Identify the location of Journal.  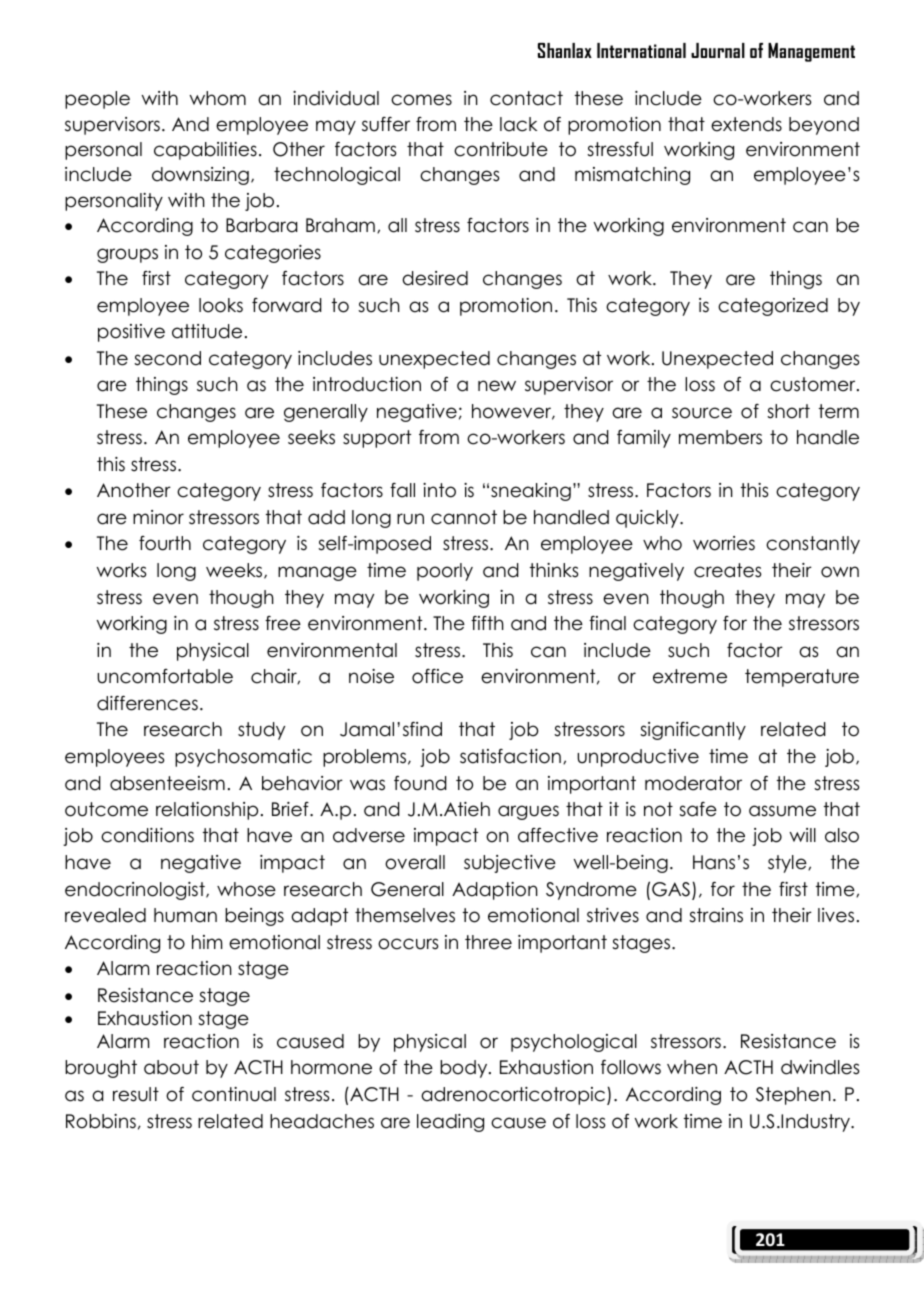
(718, 50).
